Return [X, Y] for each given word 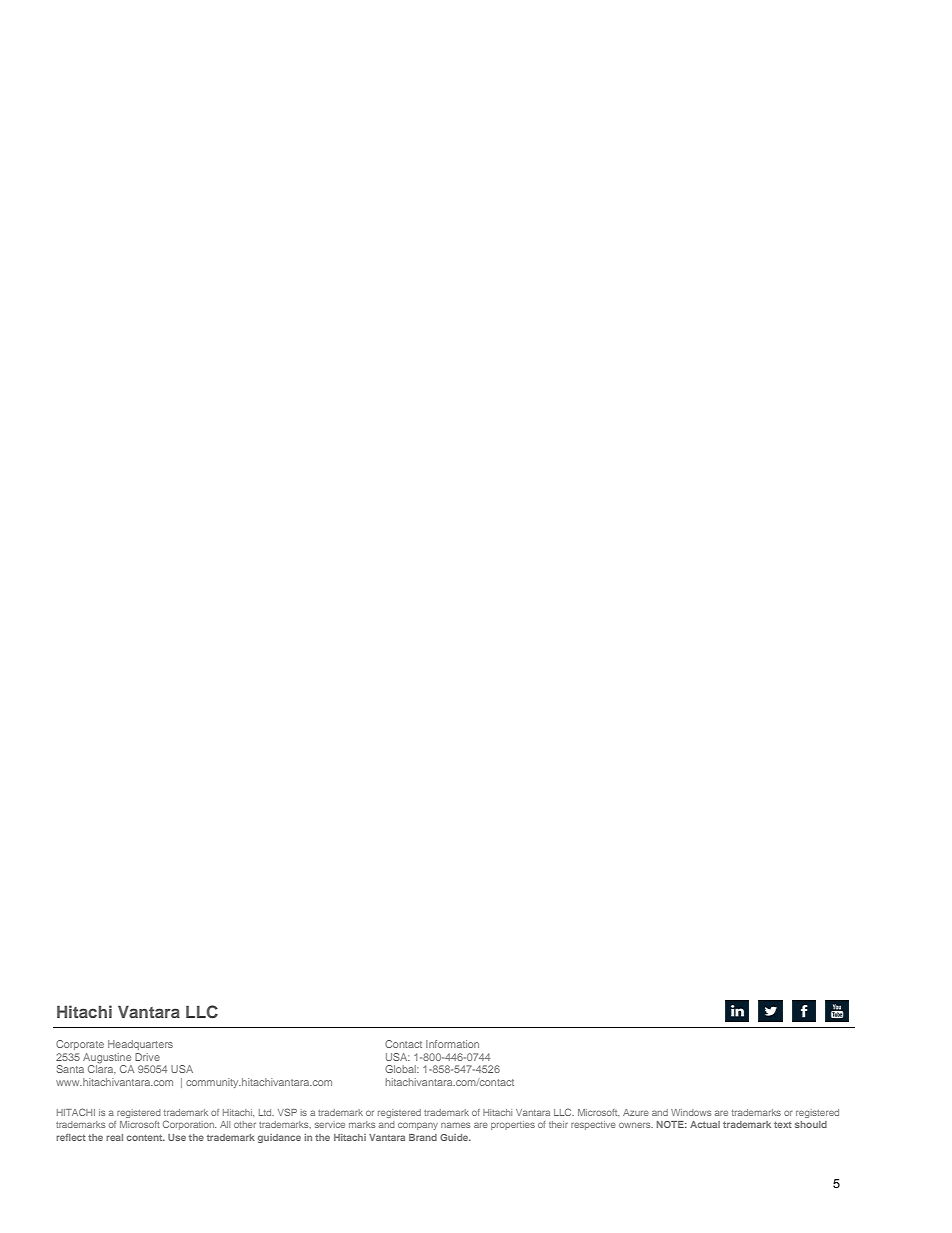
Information [452, 1044]
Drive [147, 1057]
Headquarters [140, 1045]
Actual [705, 1124]
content [146, 1137]
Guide [455, 1137]
